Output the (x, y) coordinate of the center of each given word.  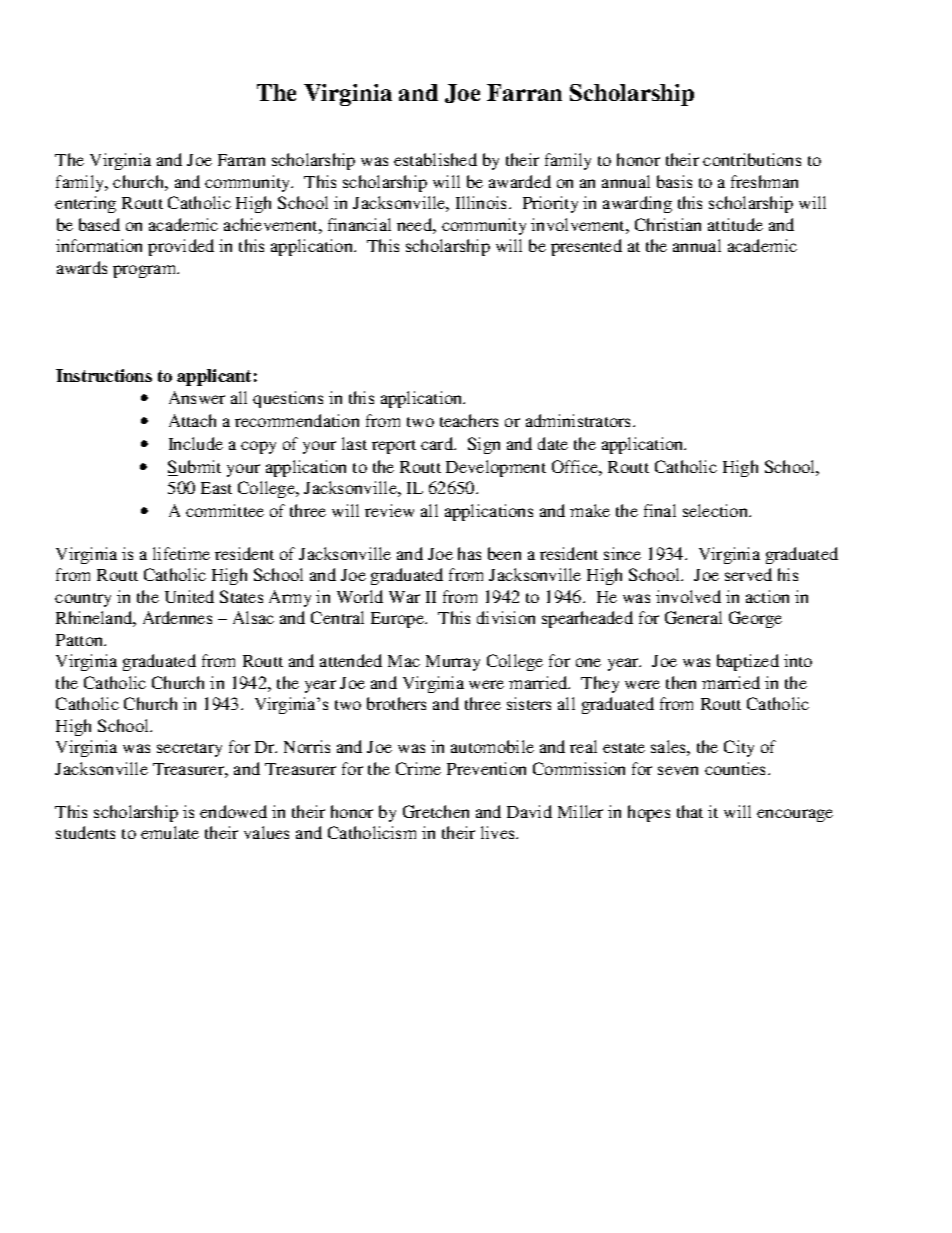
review (389, 510)
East (216, 488)
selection (717, 510)
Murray (453, 663)
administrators (580, 420)
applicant (214, 377)
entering (85, 204)
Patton (81, 640)
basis (674, 181)
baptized (748, 662)
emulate (170, 832)
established (435, 159)
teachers (469, 420)
